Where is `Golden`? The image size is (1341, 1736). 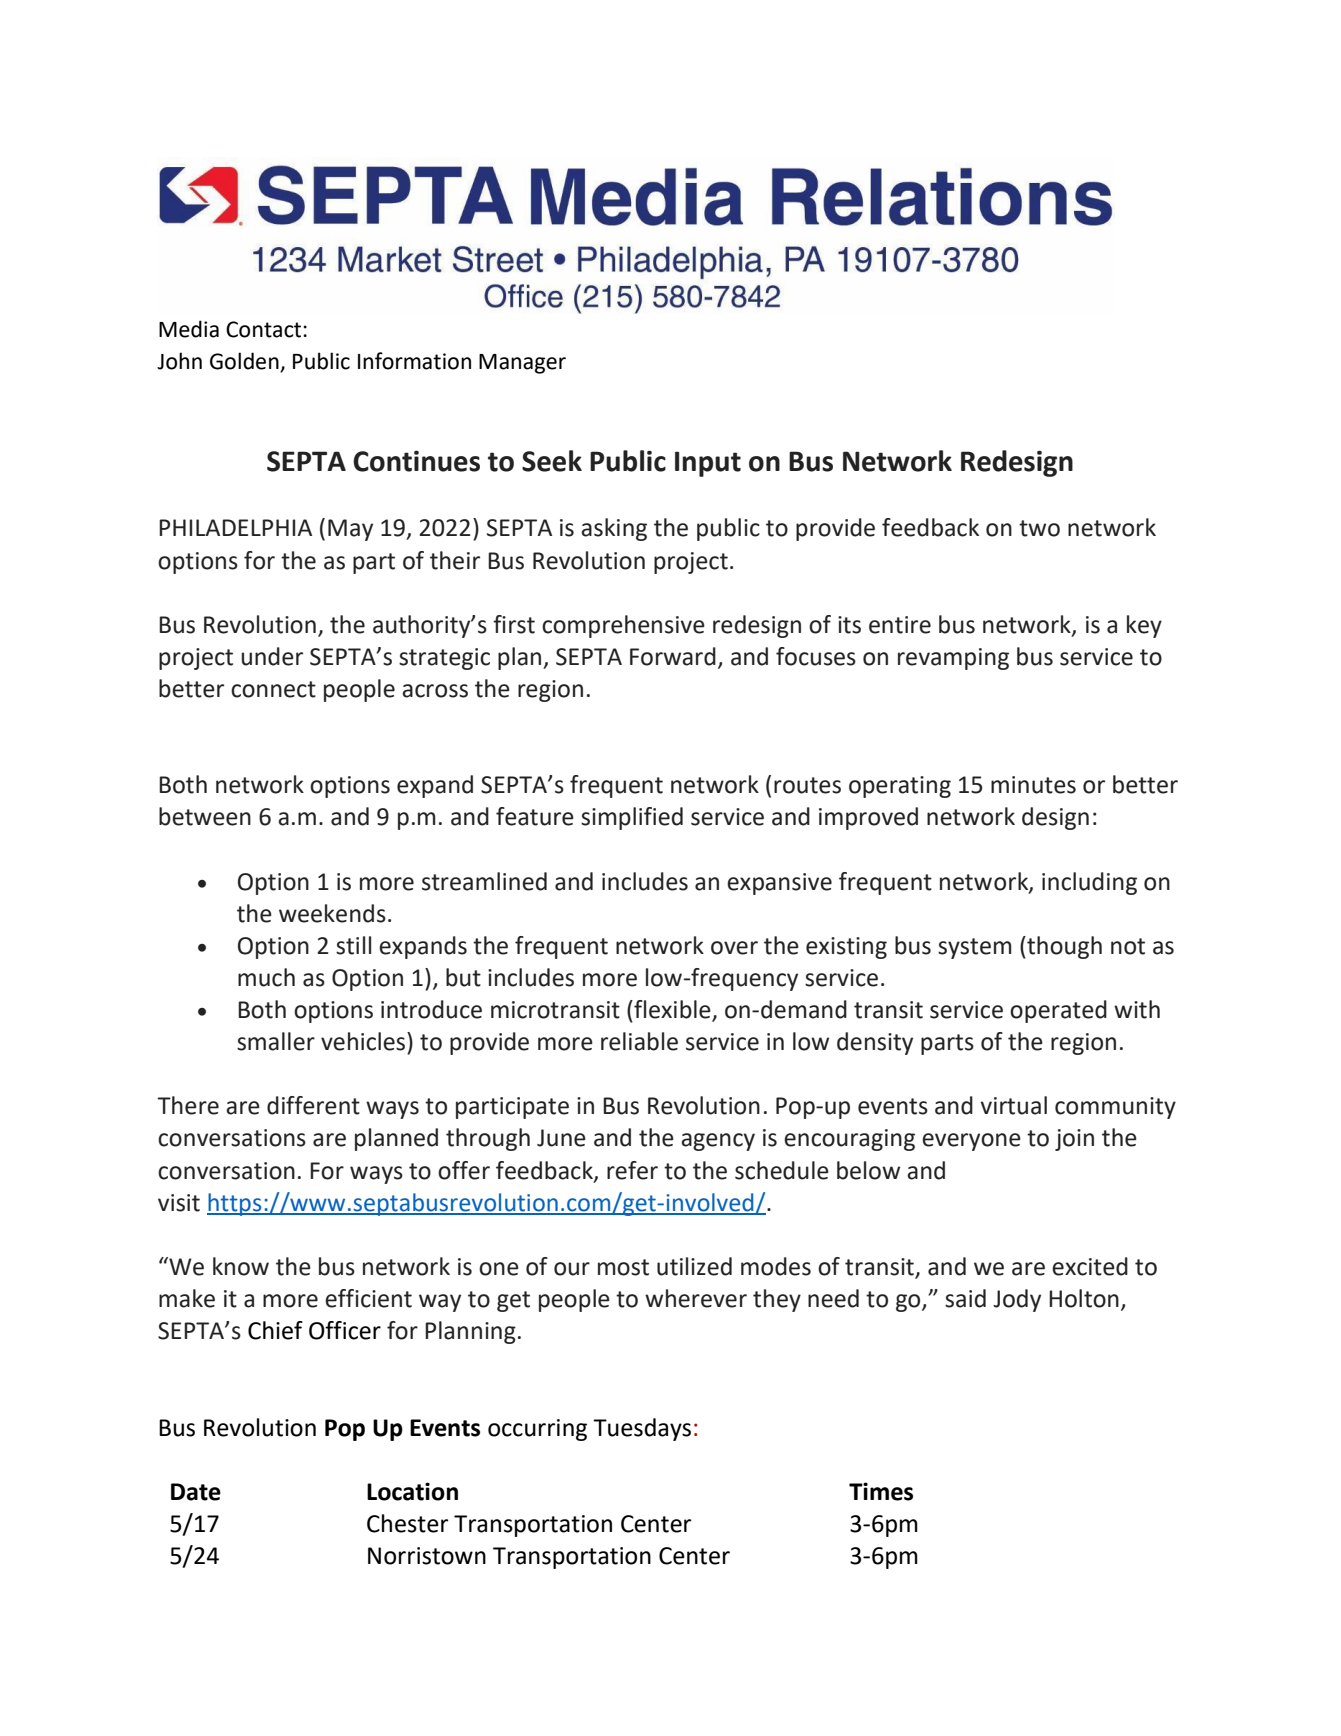 Golden is located at coordinates (244, 361).
